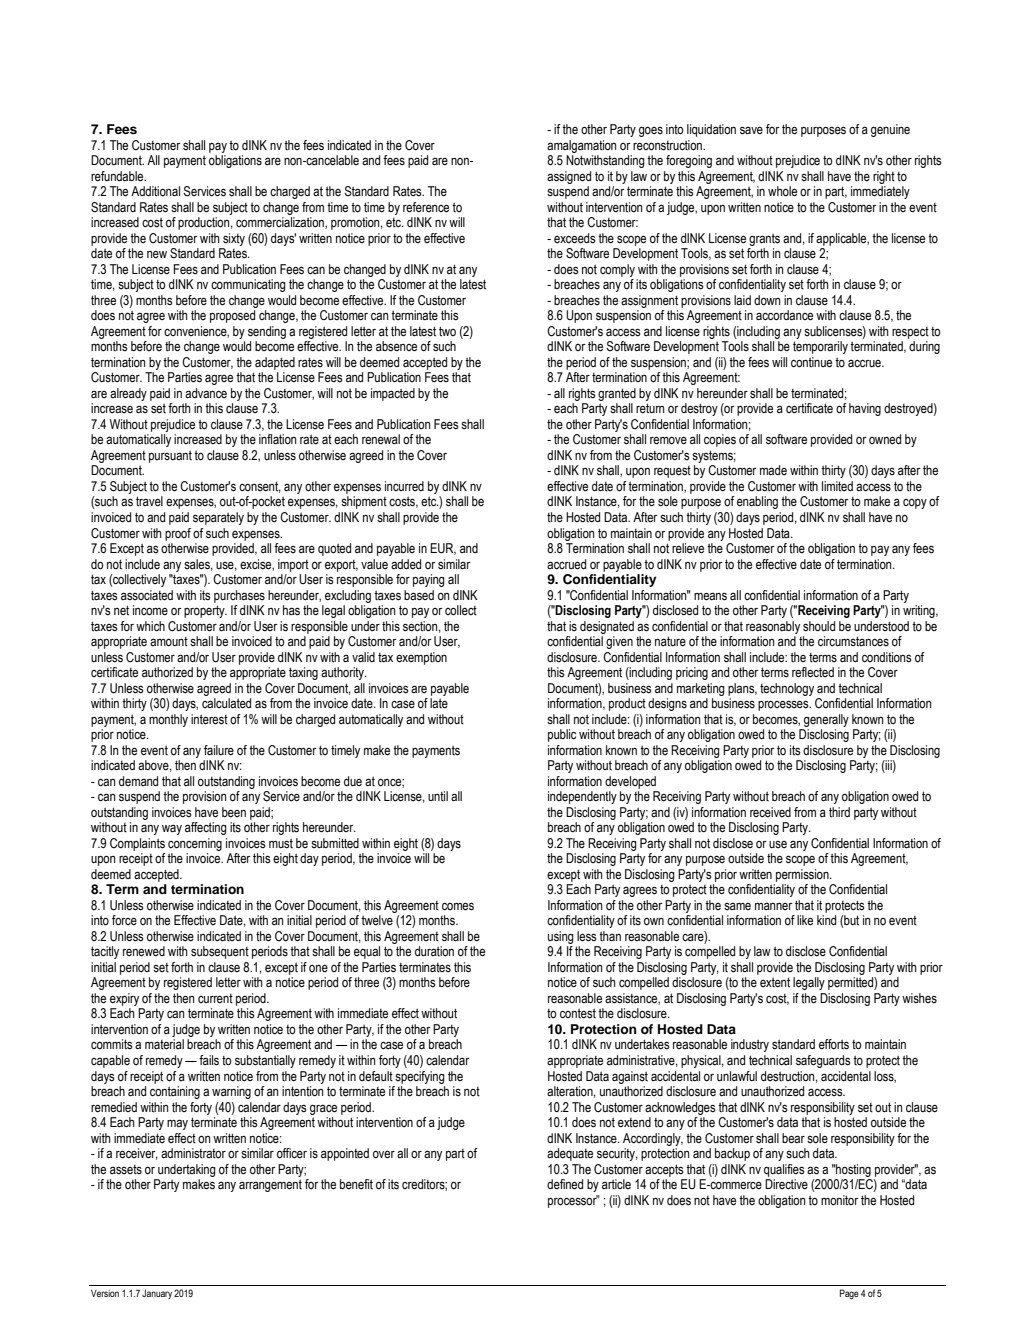  What do you see at coordinates (782, 191) in the document?
I see `whole` at bounding box center [782, 191].
